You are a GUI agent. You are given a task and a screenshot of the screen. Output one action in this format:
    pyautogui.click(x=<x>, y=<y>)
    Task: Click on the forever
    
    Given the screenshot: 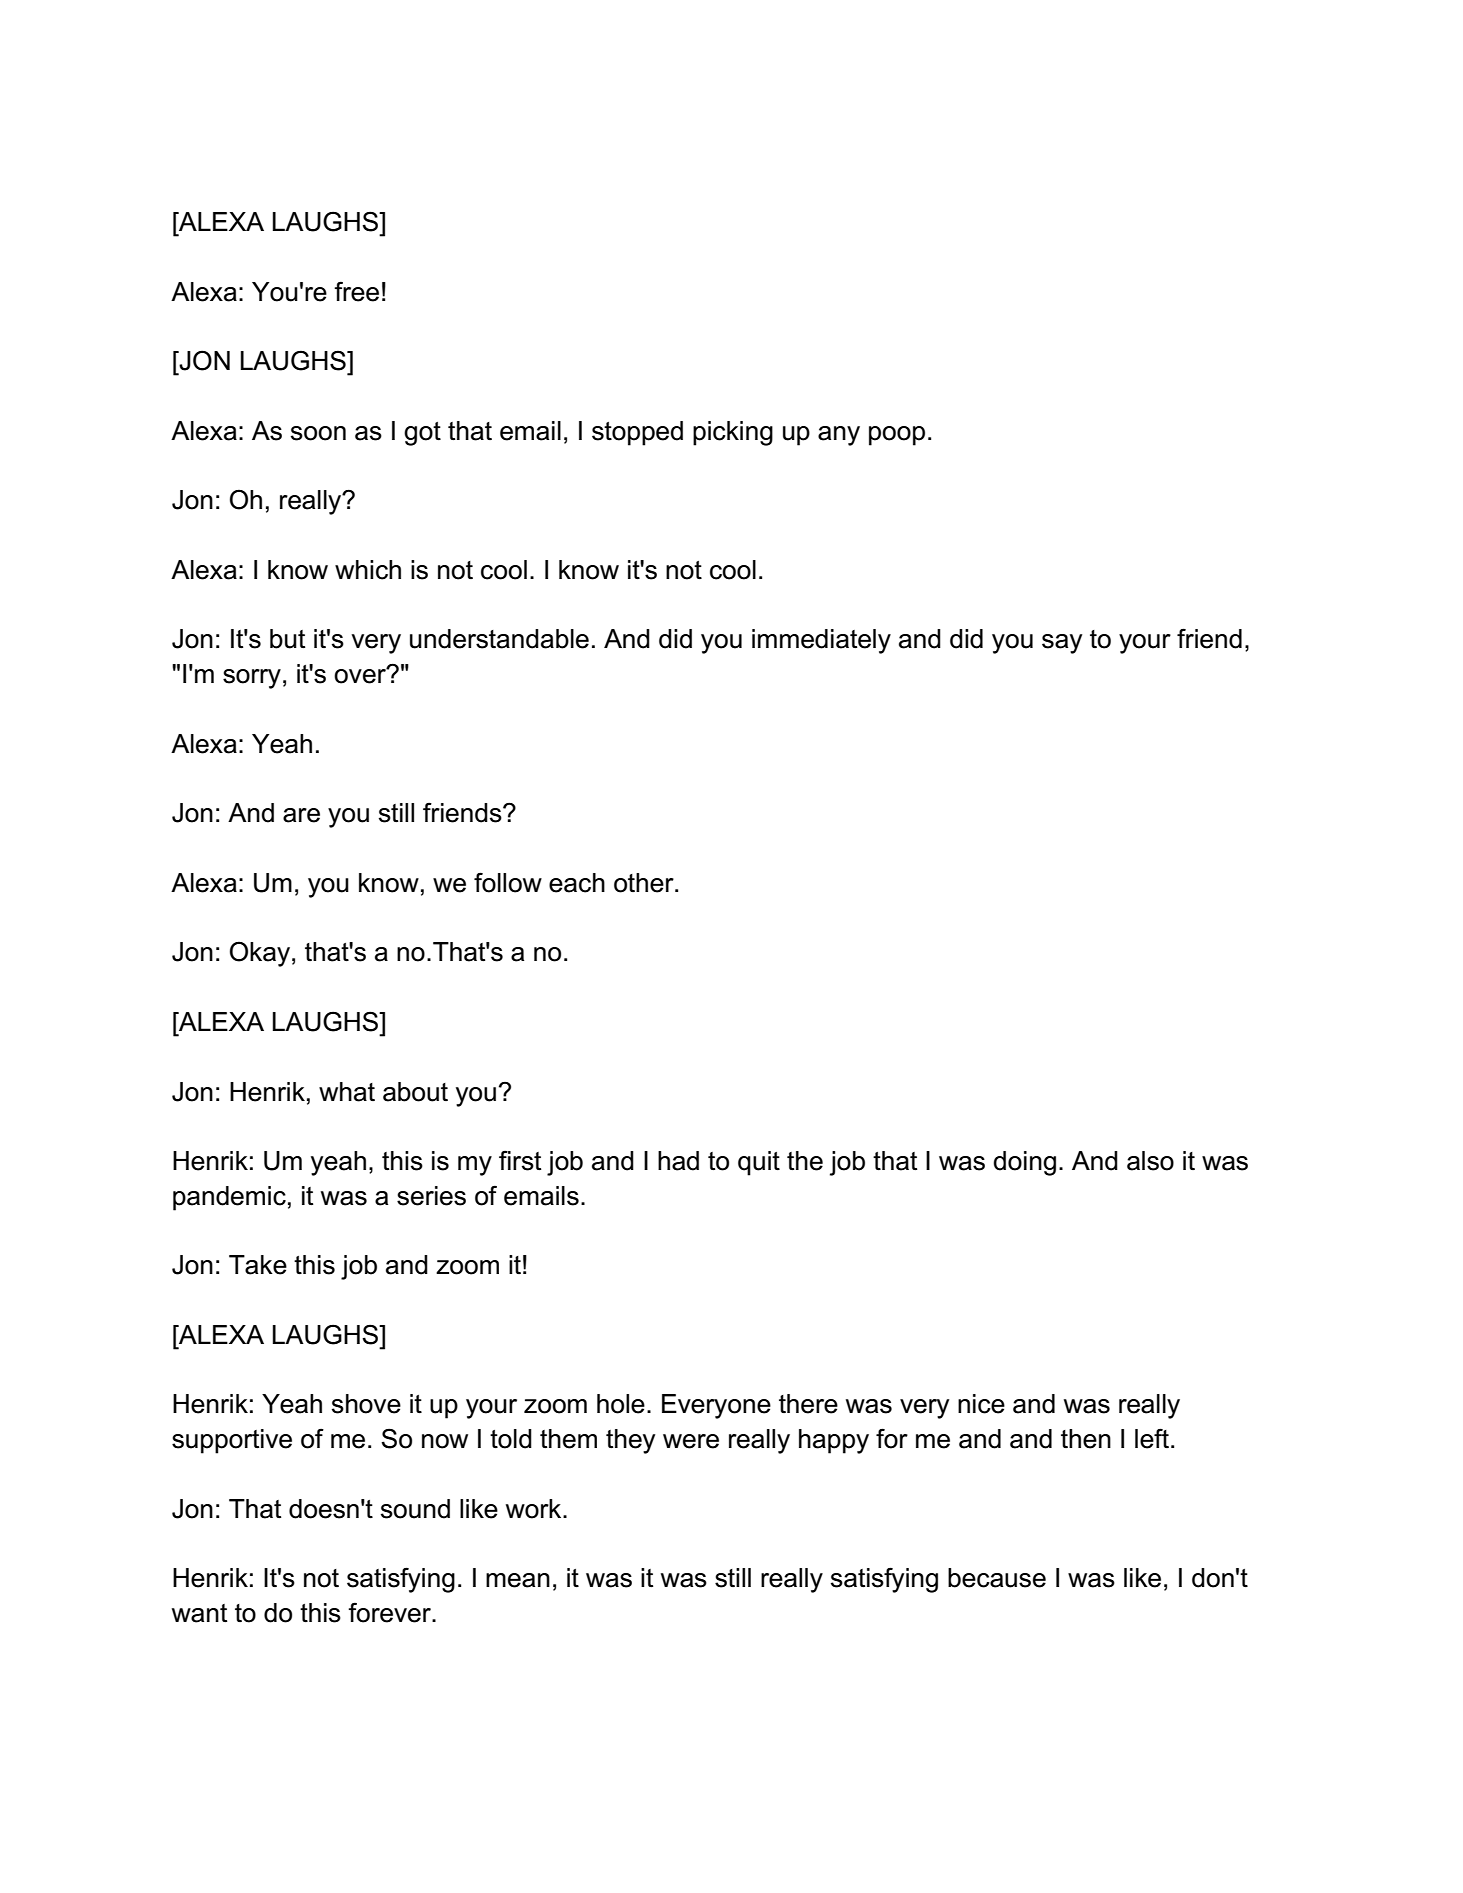 What is the action you would take?
    pyautogui.click(x=390, y=1612)
